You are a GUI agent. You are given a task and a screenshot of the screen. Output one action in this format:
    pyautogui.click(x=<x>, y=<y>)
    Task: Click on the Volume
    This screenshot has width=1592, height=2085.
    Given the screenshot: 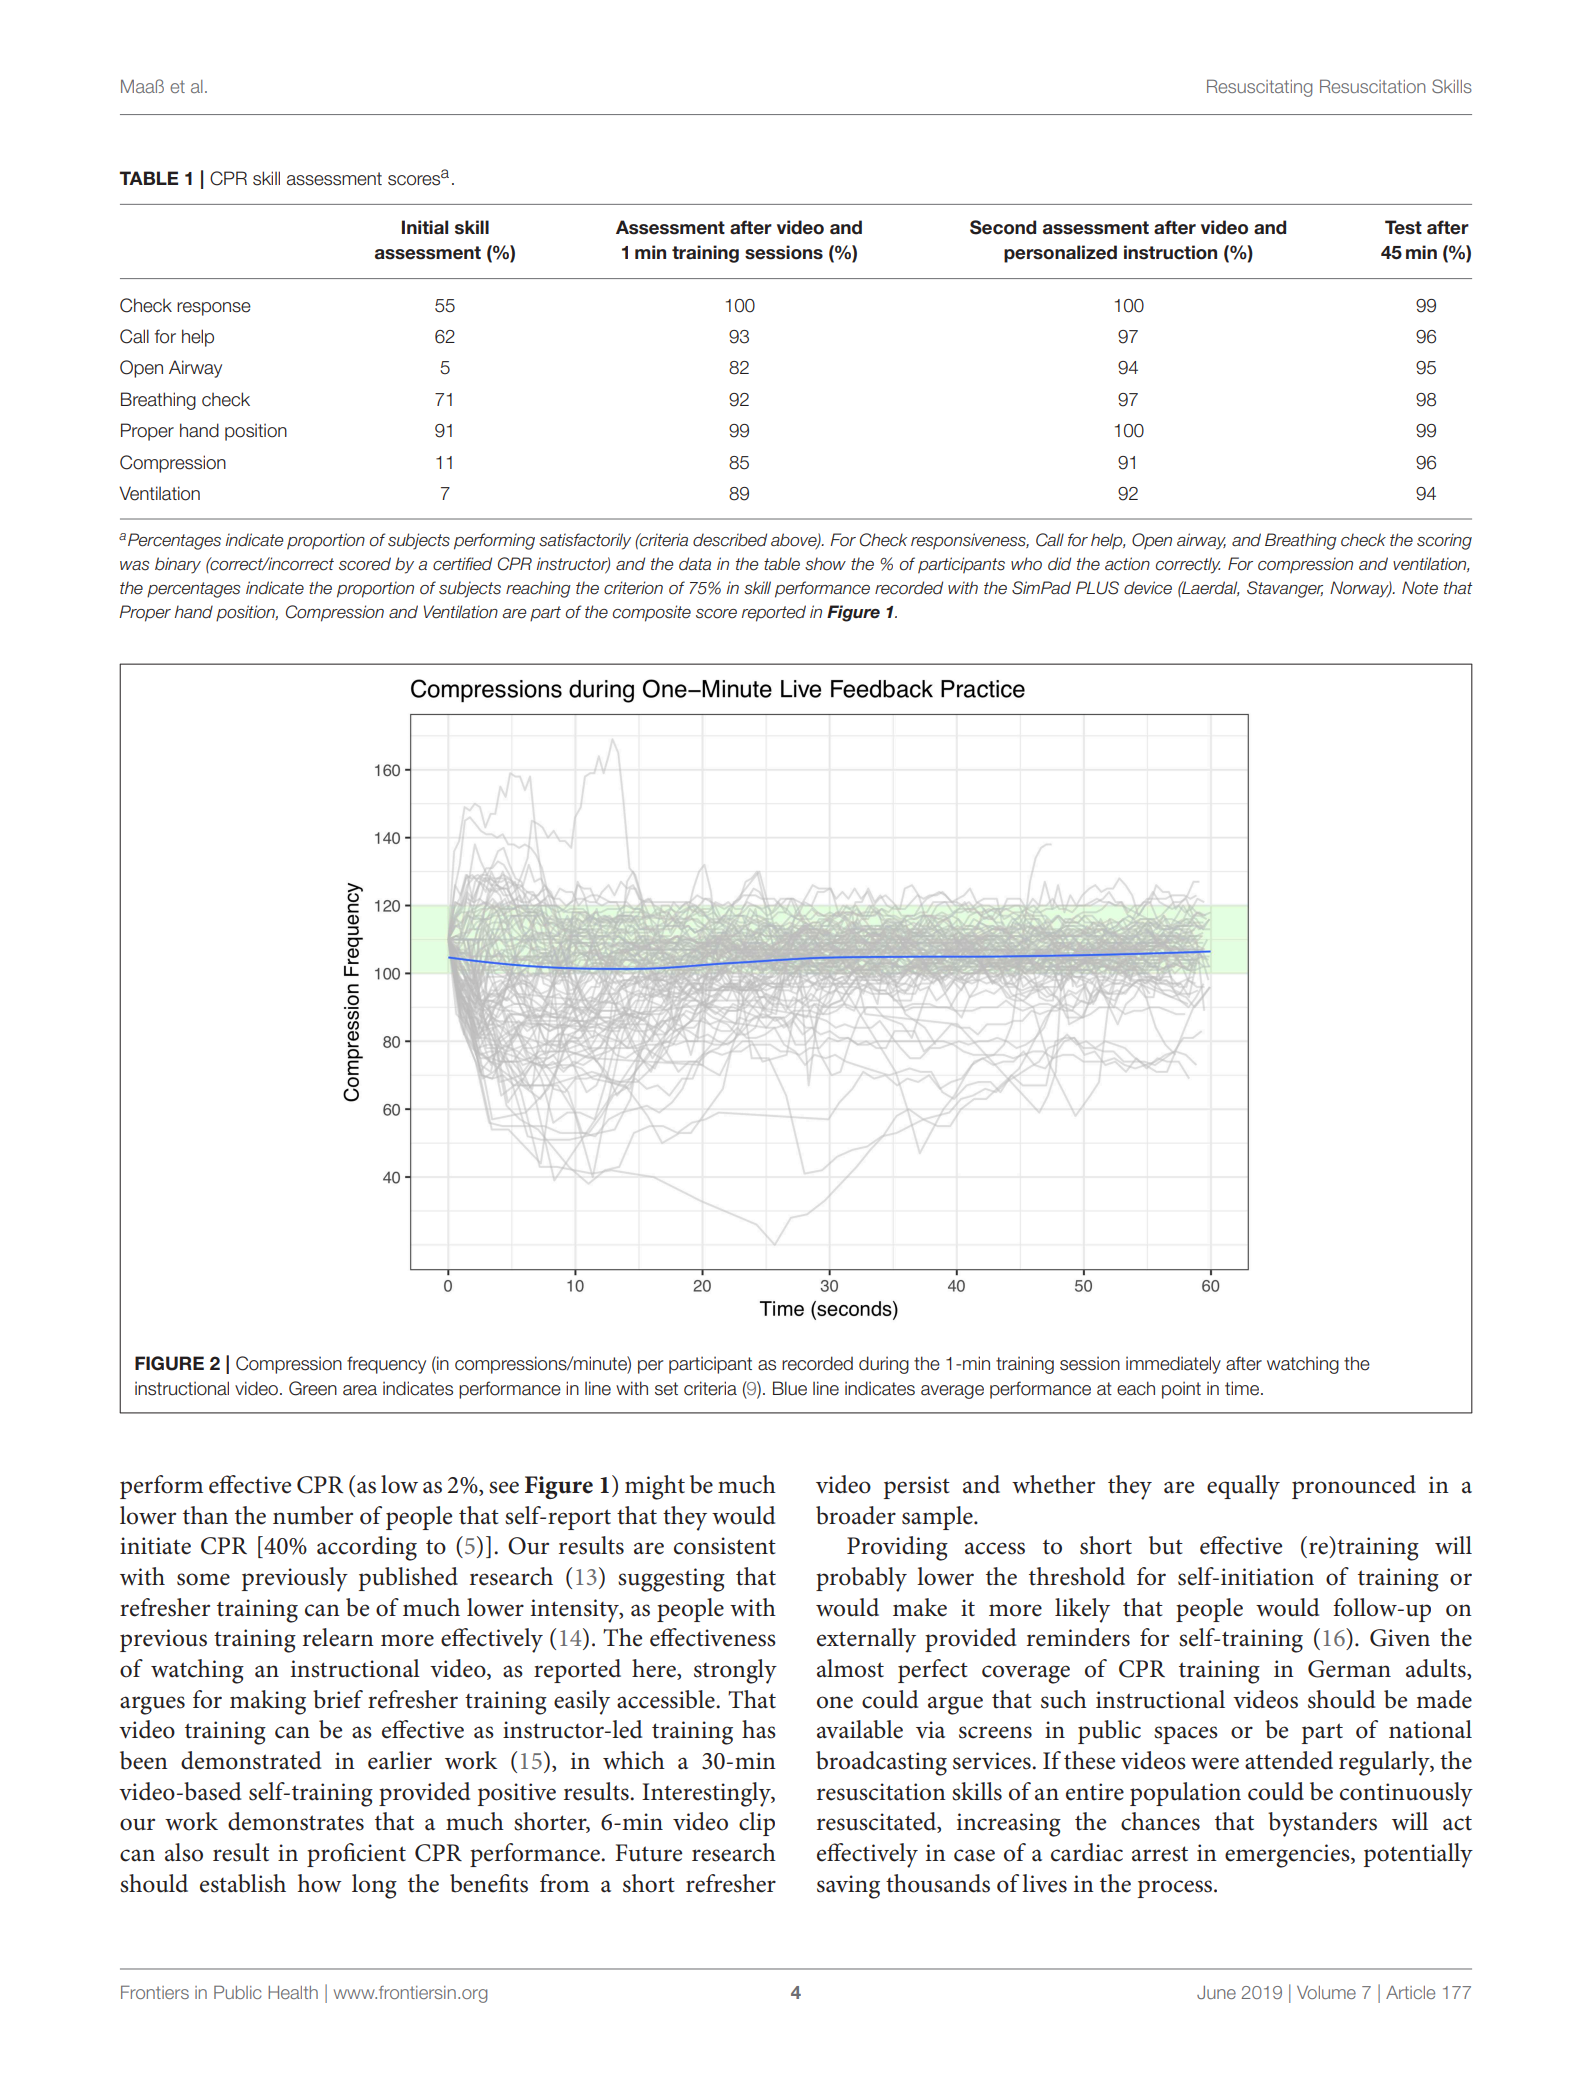 What is the action you would take?
    pyautogui.click(x=1326, y=1992)
